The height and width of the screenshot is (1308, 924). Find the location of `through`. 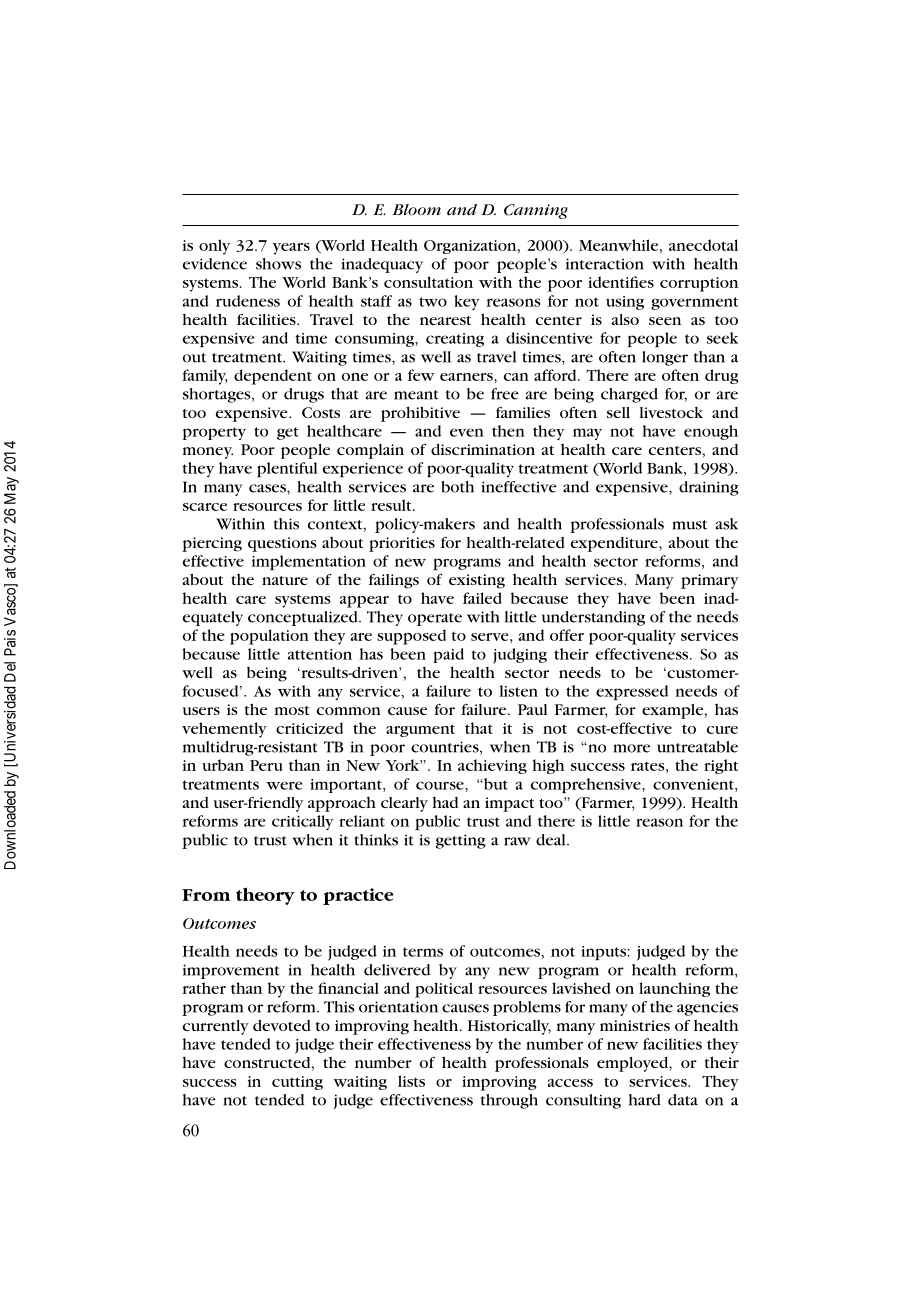

through is located at coordinates (509, 1101).
